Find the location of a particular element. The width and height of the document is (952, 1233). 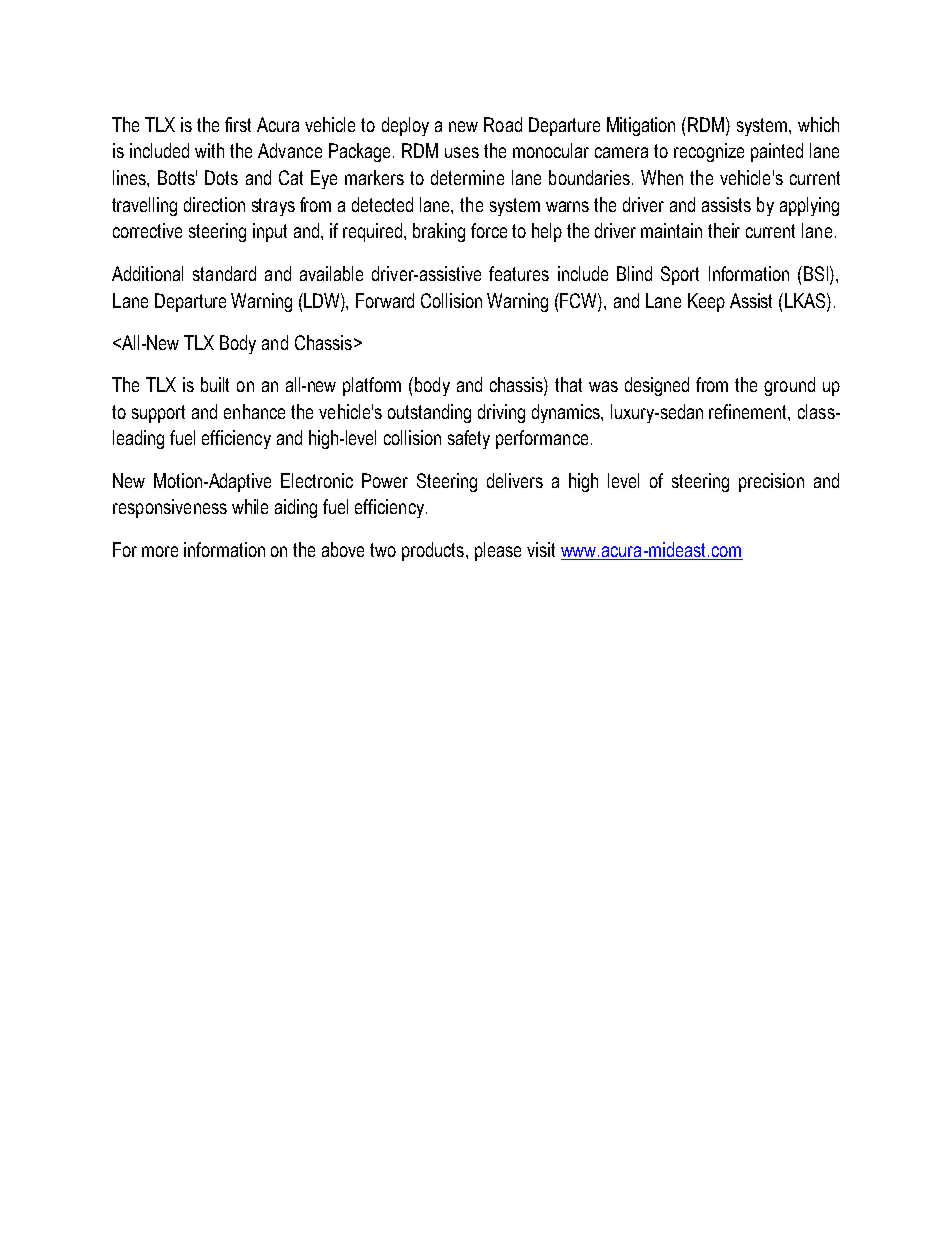

recognize is located at coordinates (709, 152).
